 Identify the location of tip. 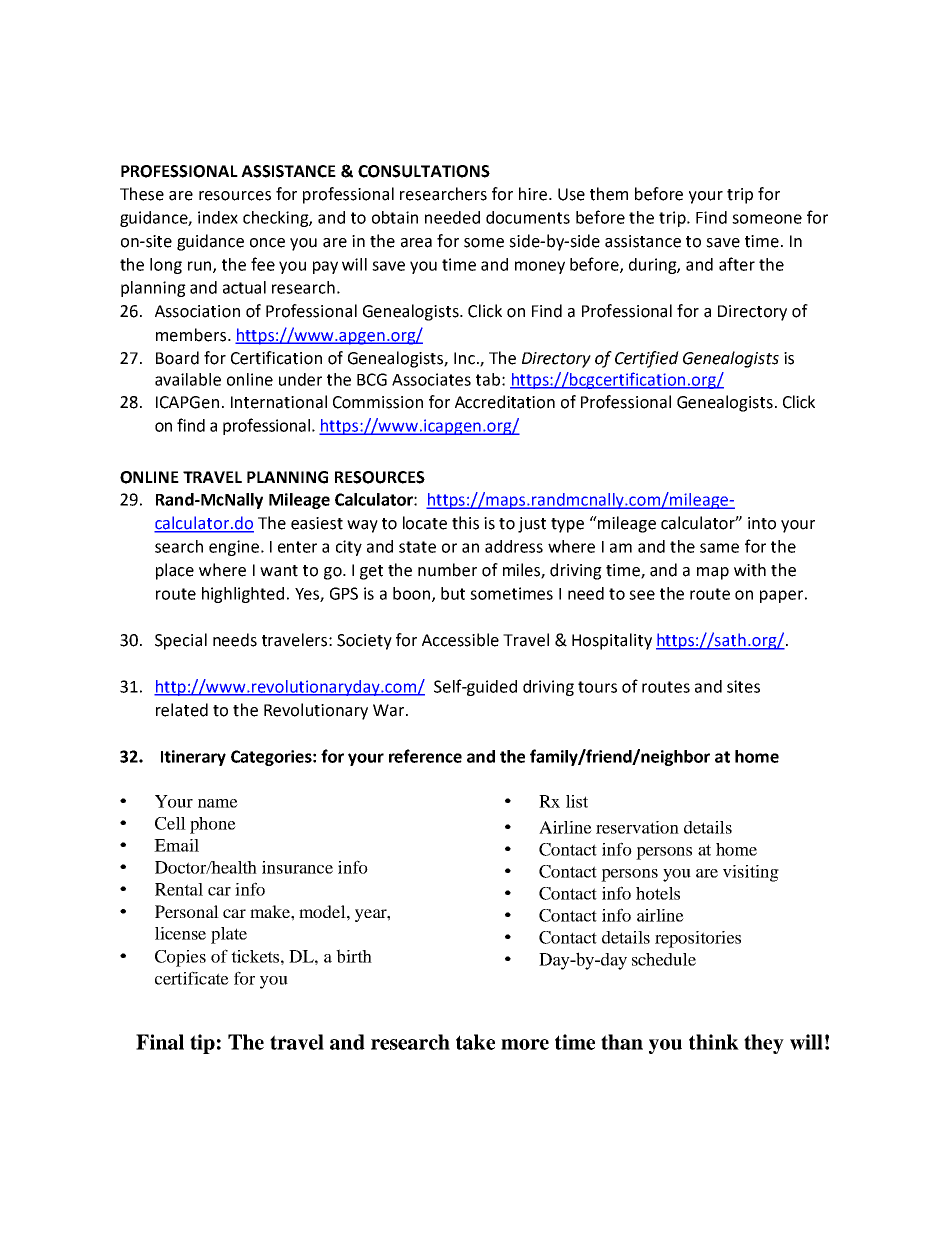
(202, 1044).
